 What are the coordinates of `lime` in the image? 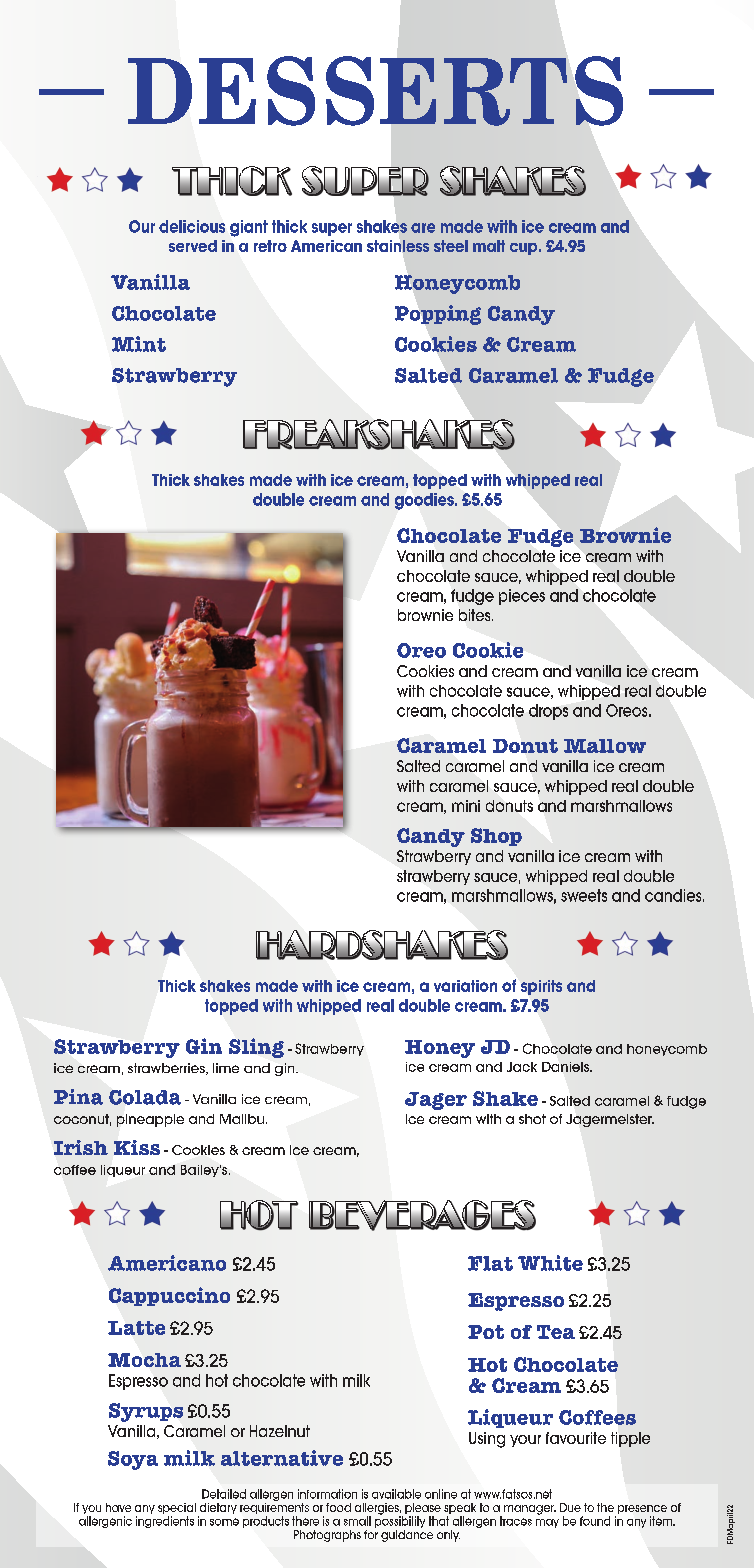 It's located at (226, 1068).
